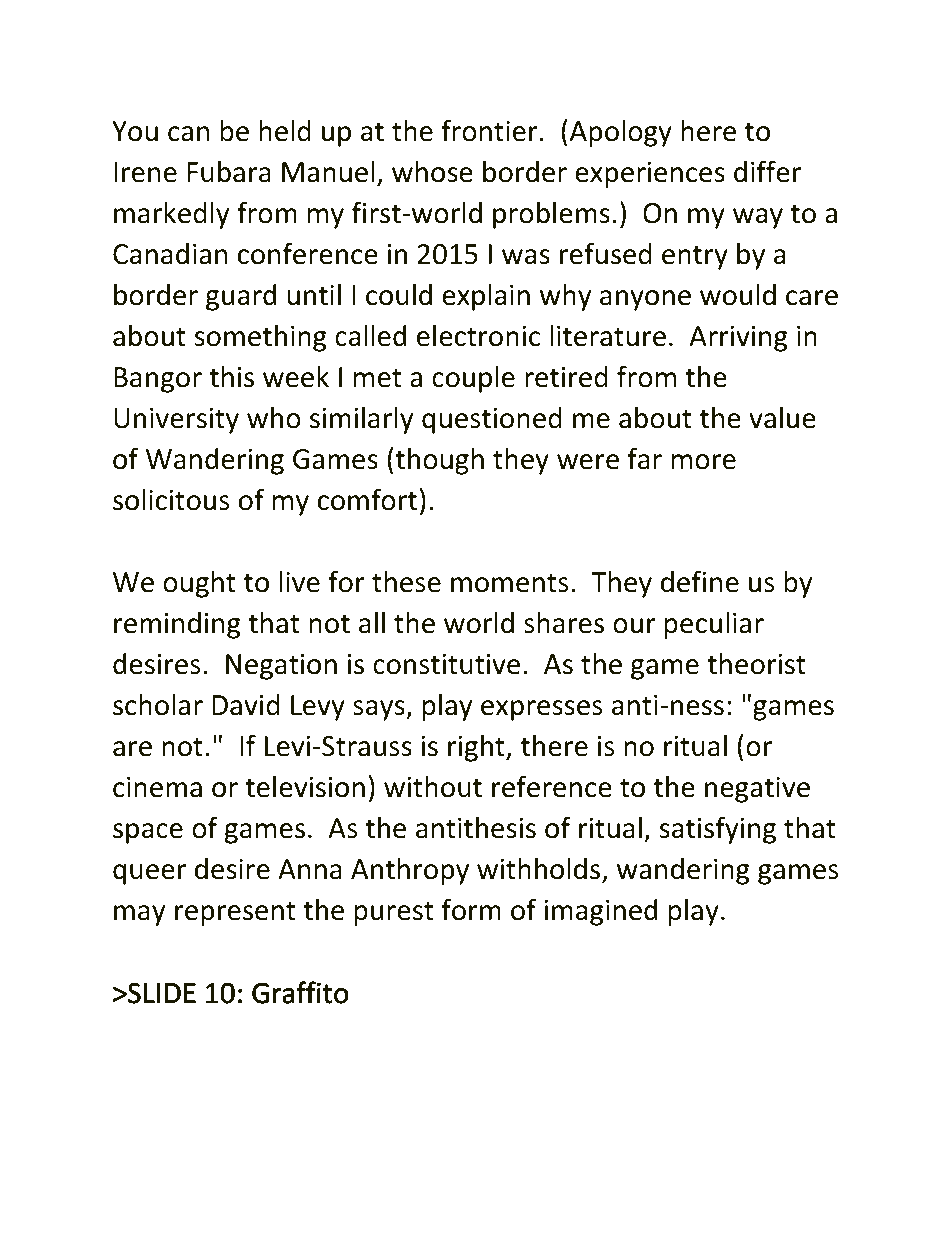  I want to click on Arriving, so click(738, 339).
